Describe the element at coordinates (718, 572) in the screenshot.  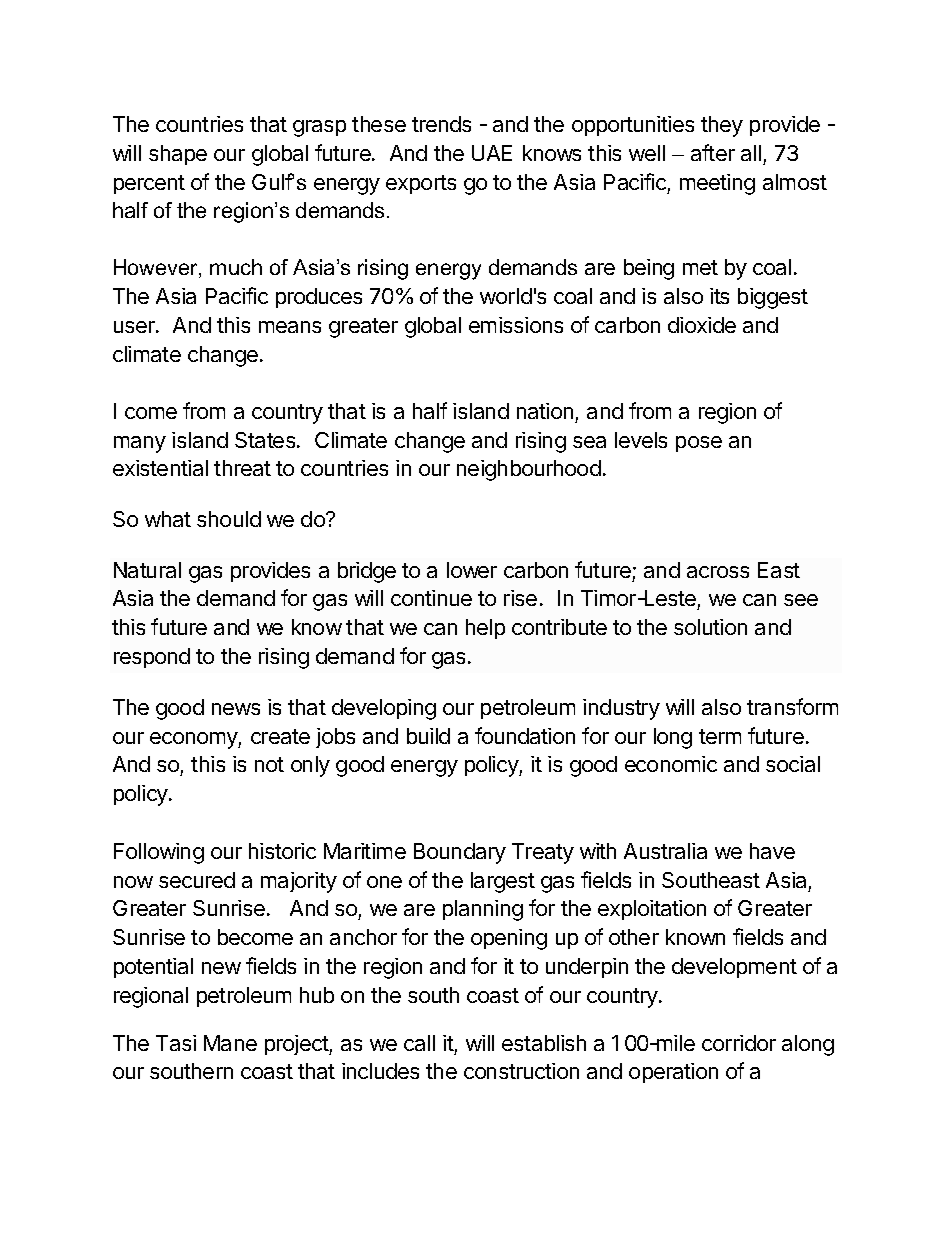
I see `across` at that location.
